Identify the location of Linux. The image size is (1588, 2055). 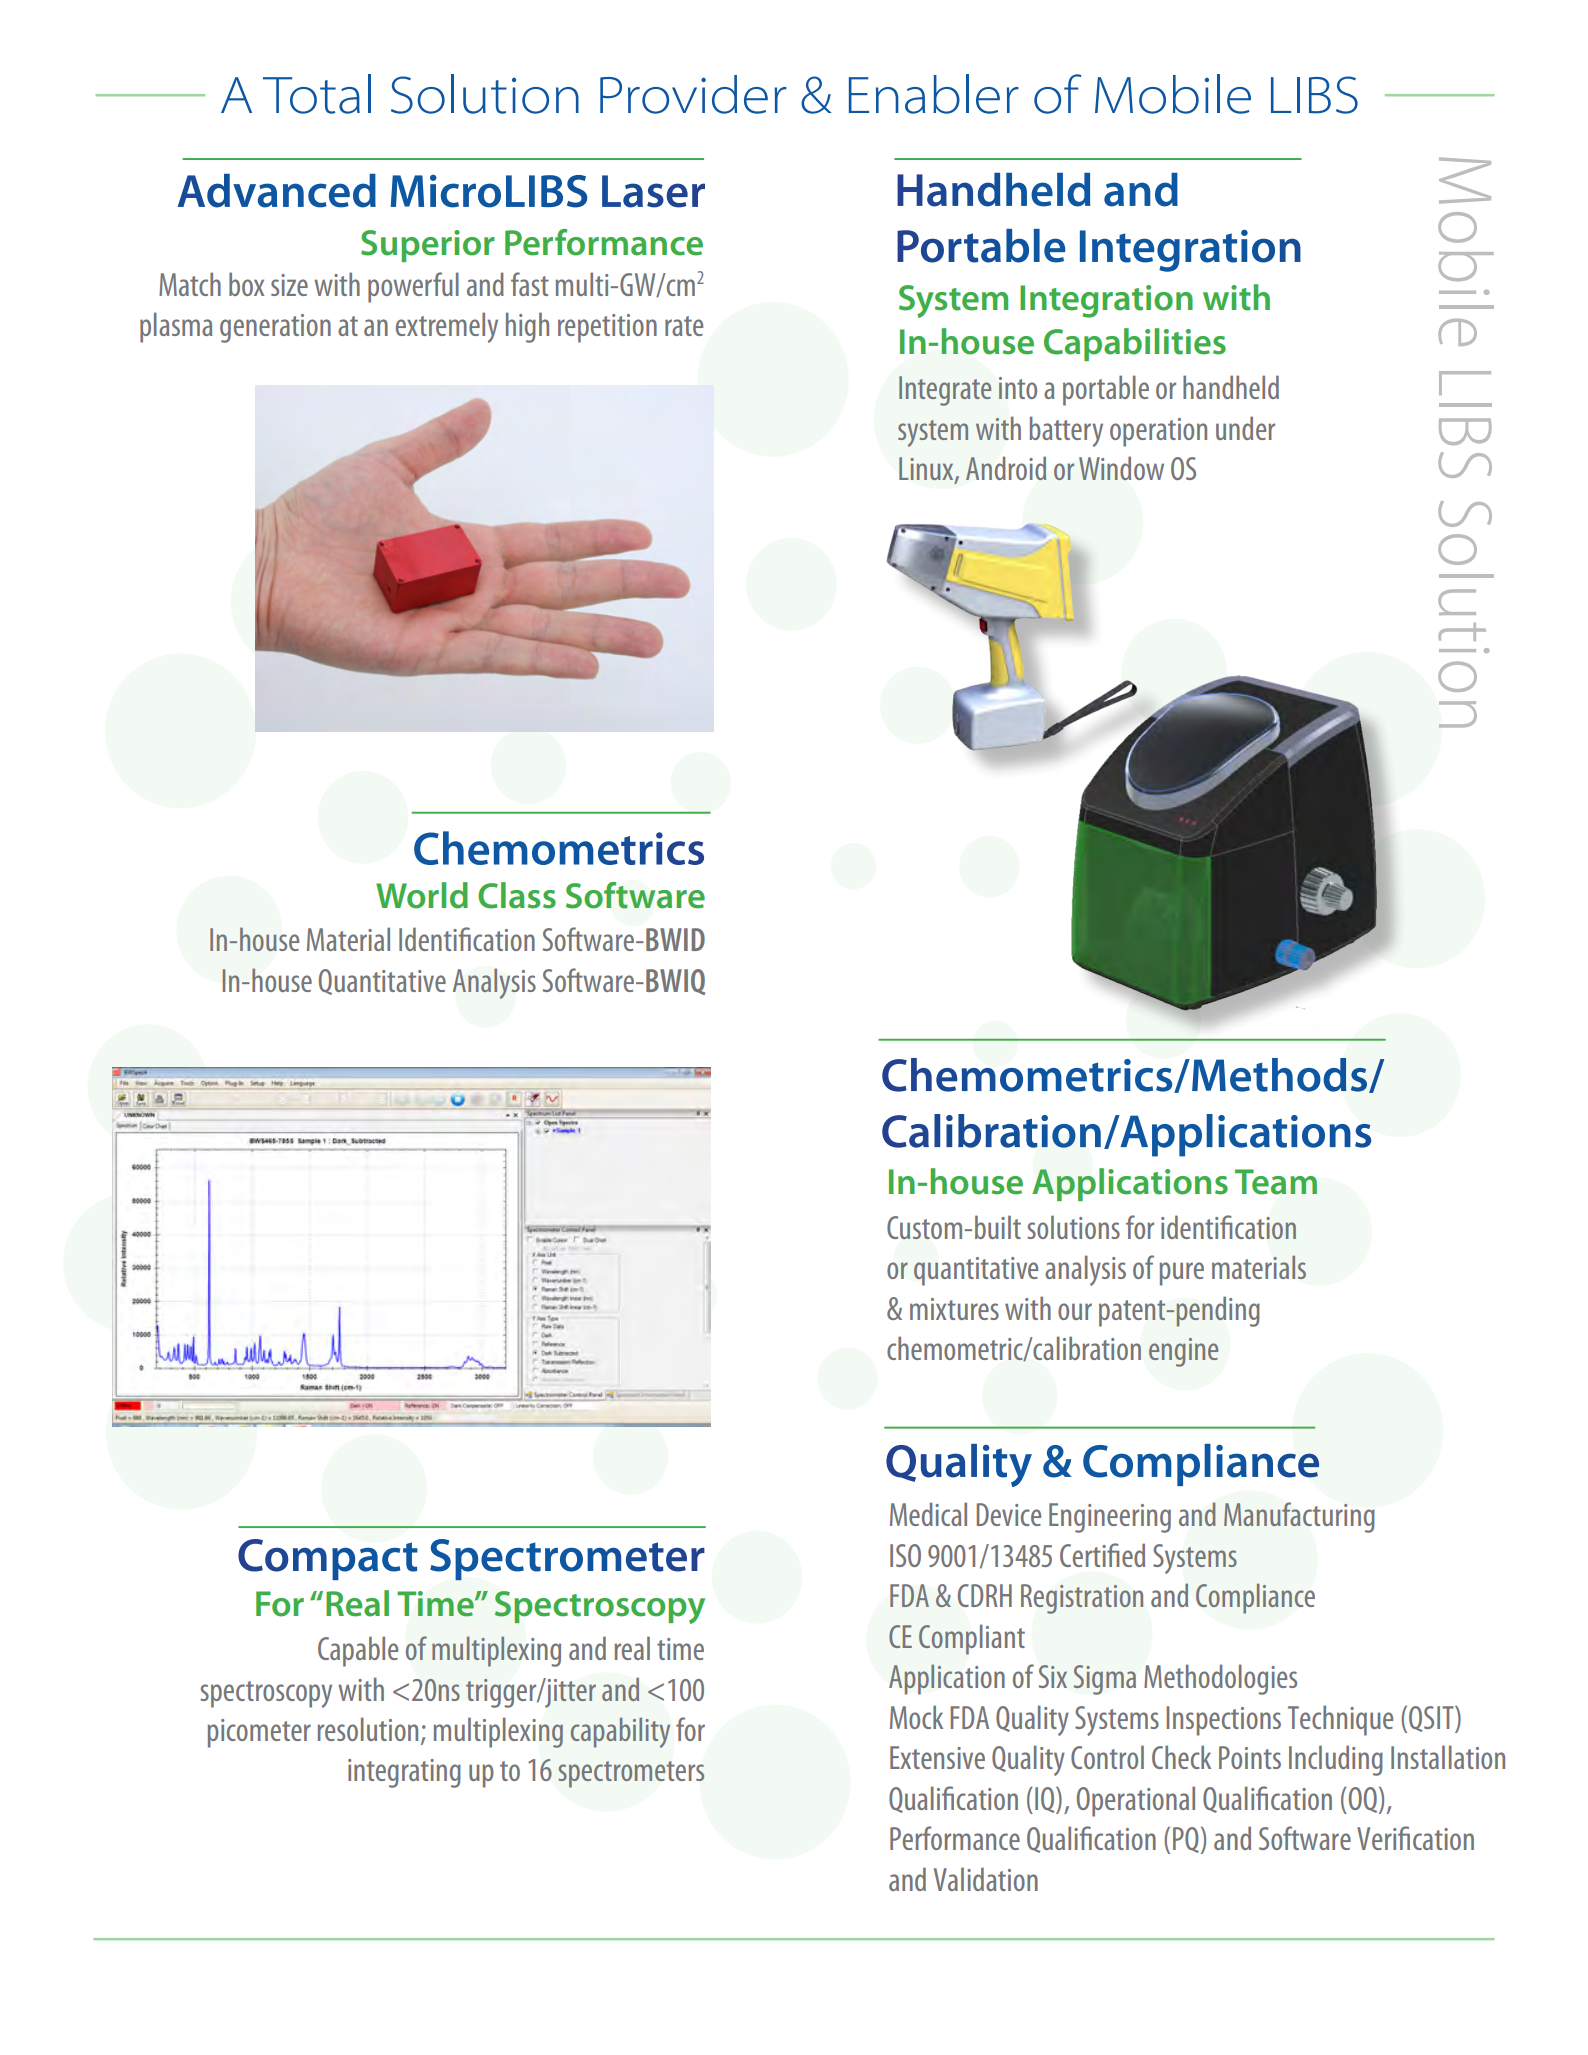
(927, 470).
